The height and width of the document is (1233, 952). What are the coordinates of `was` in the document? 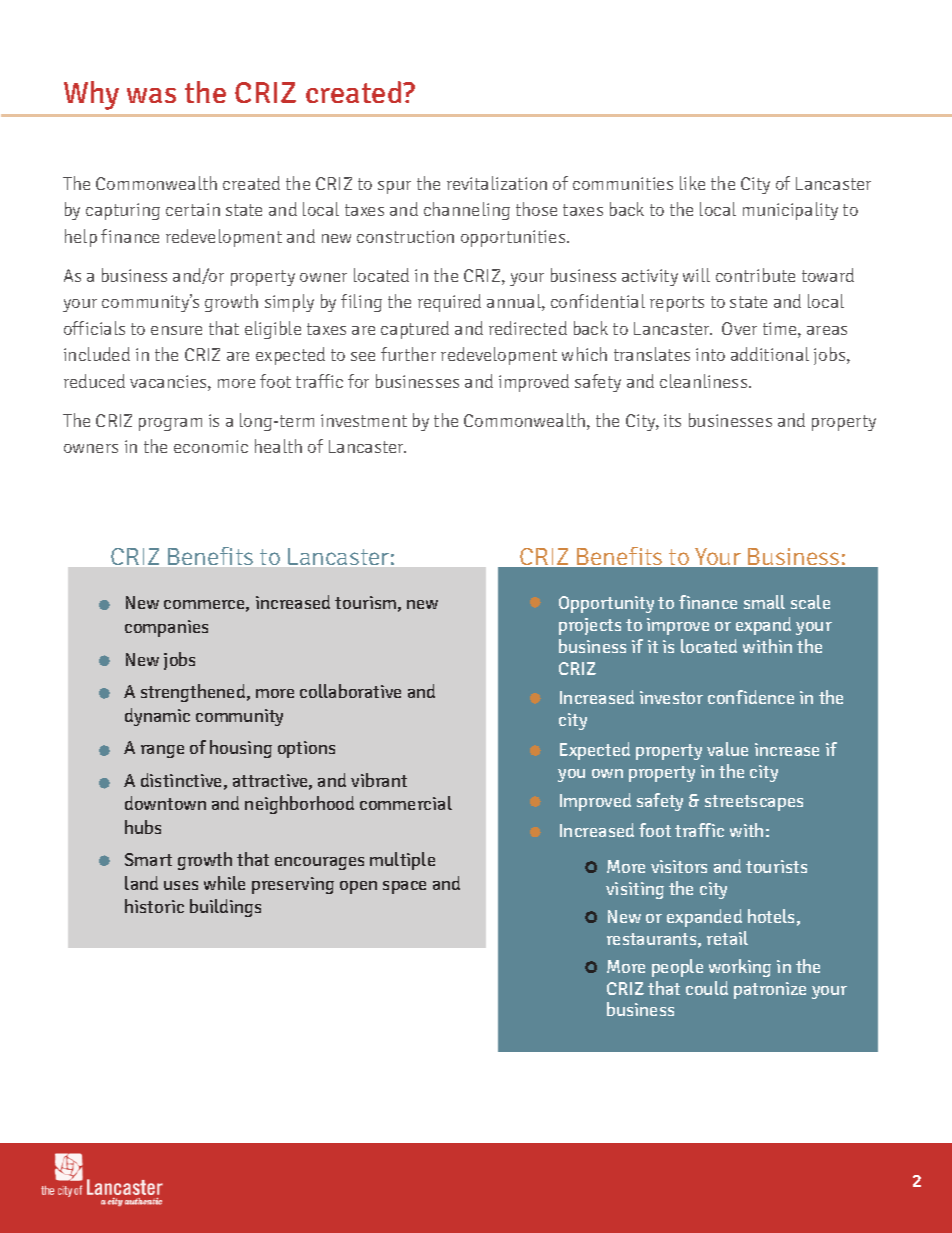 It's located at (151, 95).
